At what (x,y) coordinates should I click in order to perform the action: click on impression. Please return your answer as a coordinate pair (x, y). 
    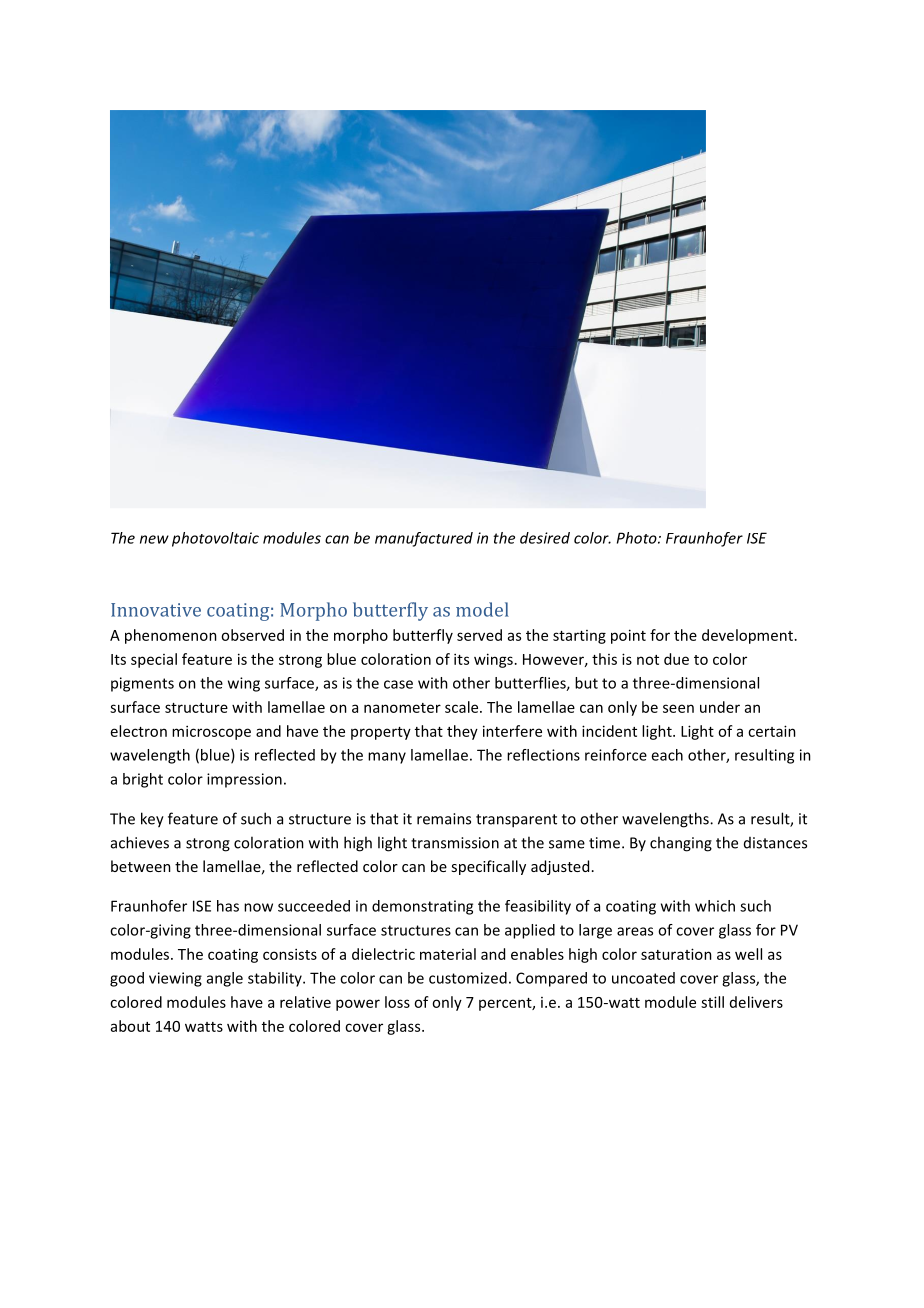
    Looking at the image, I should click on (244, 780).
